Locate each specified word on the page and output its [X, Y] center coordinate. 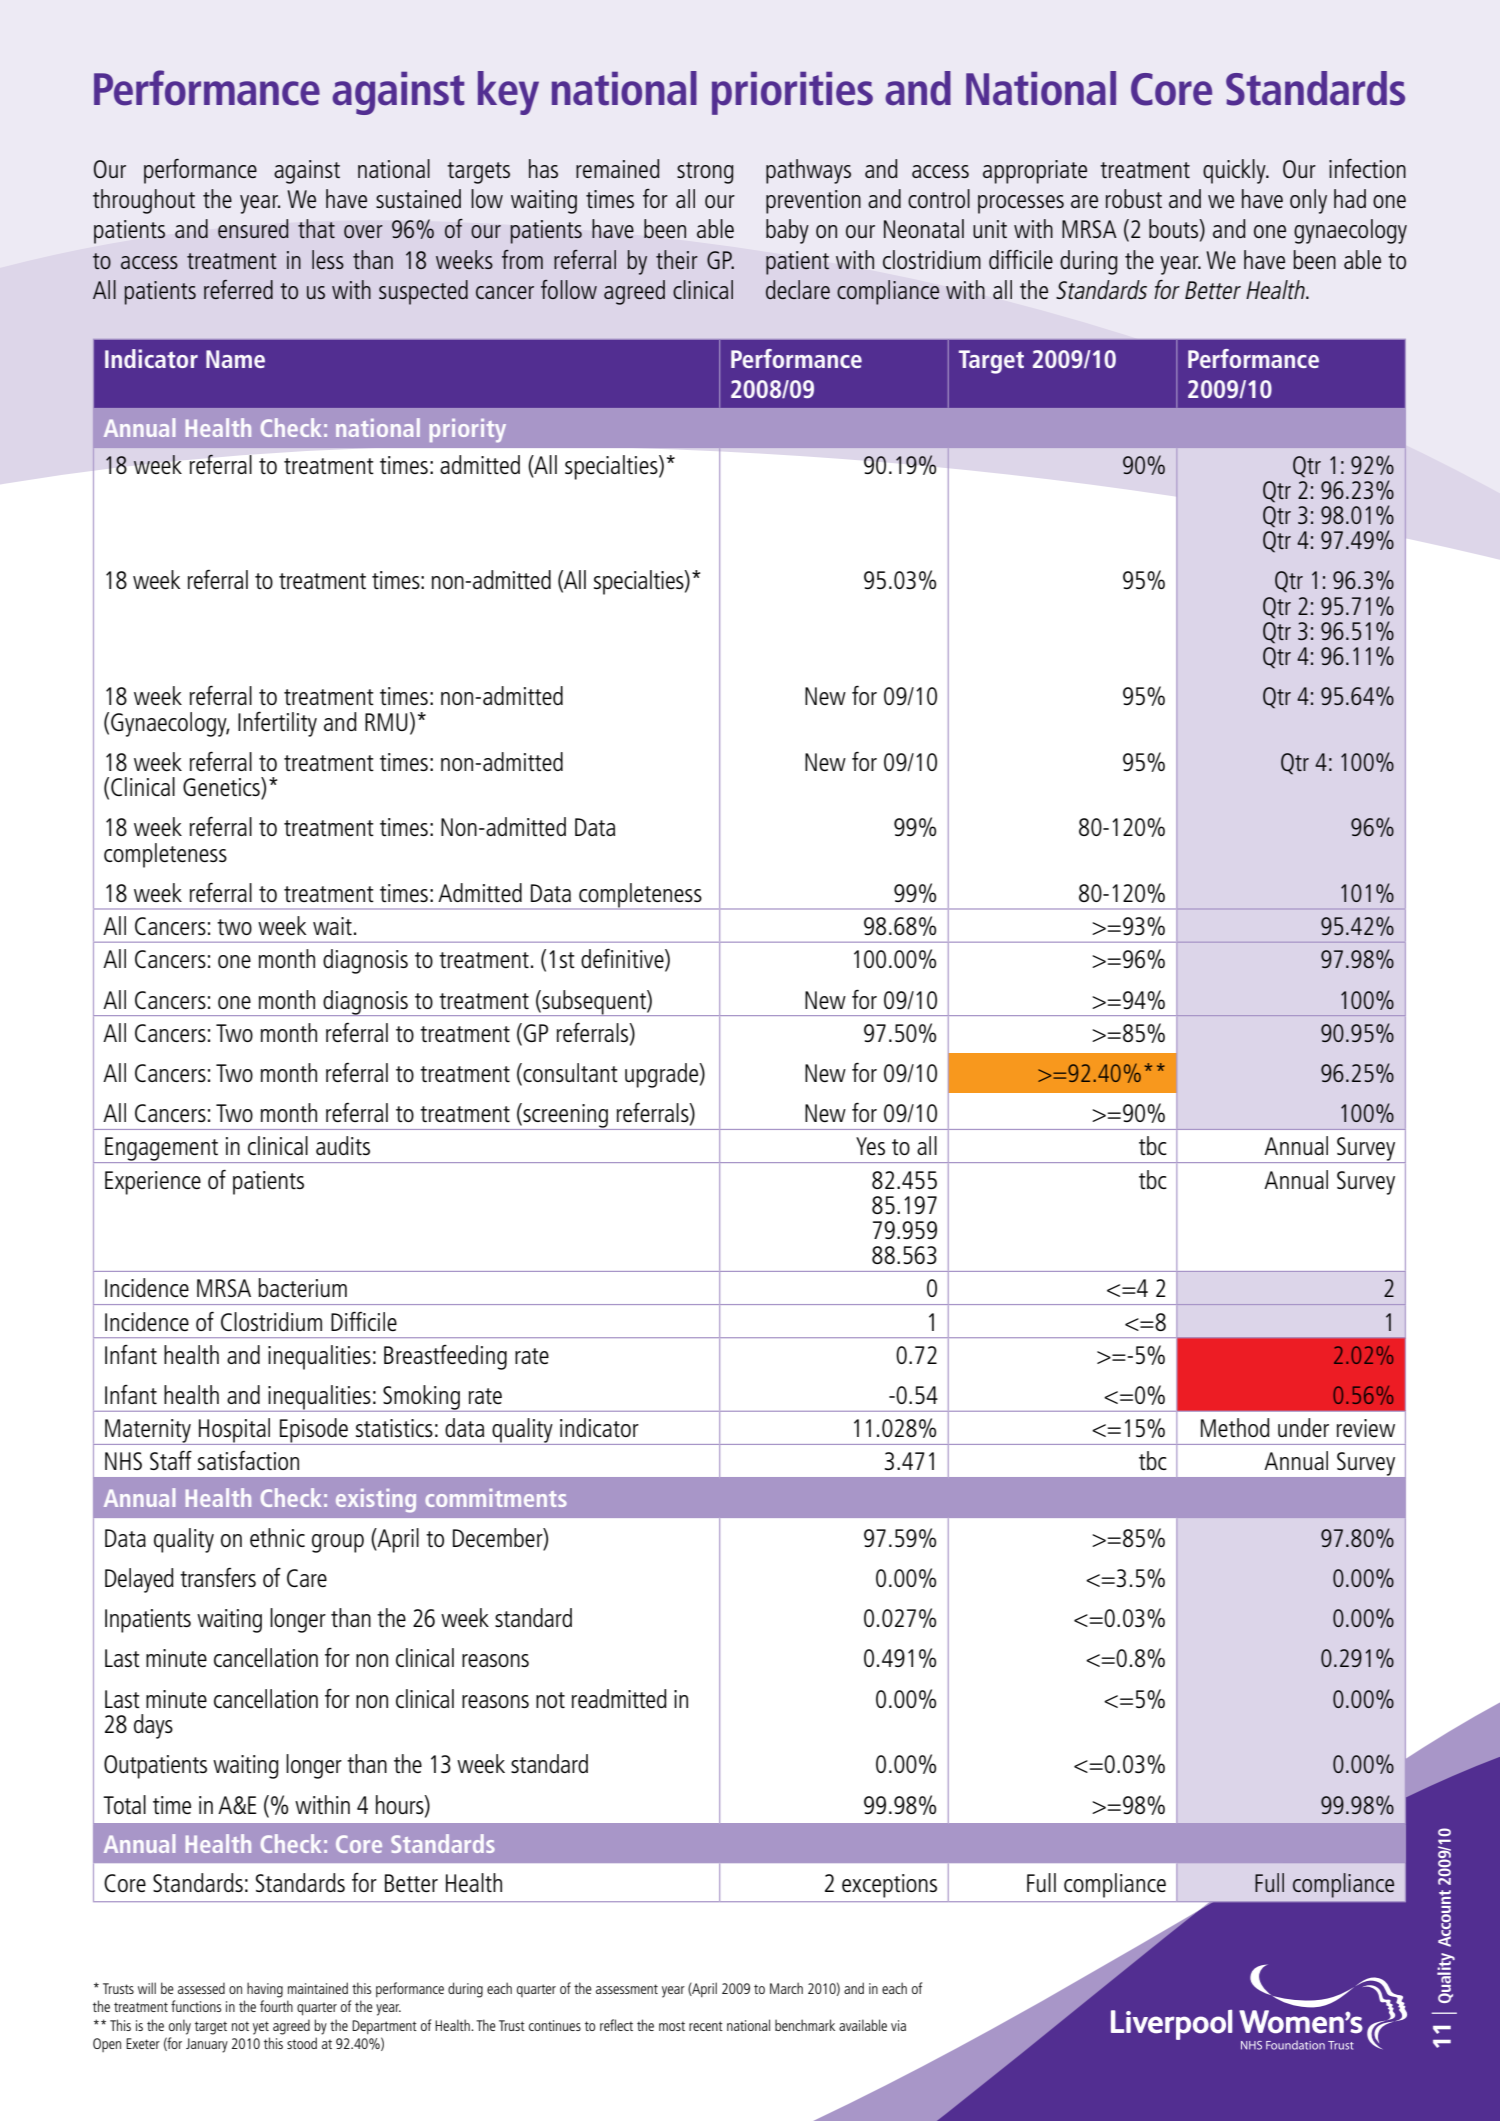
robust [1134, 198]
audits [343, 1145]
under [1303, 1427]
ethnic [277, 1537]
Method [1235, 1427]
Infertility [277, 724]
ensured [253, 228]
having [265, 1990]
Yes [870, 1146]
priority [467, 430]
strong [705, 173]
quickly [1235, 171]
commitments [496, 1498]
